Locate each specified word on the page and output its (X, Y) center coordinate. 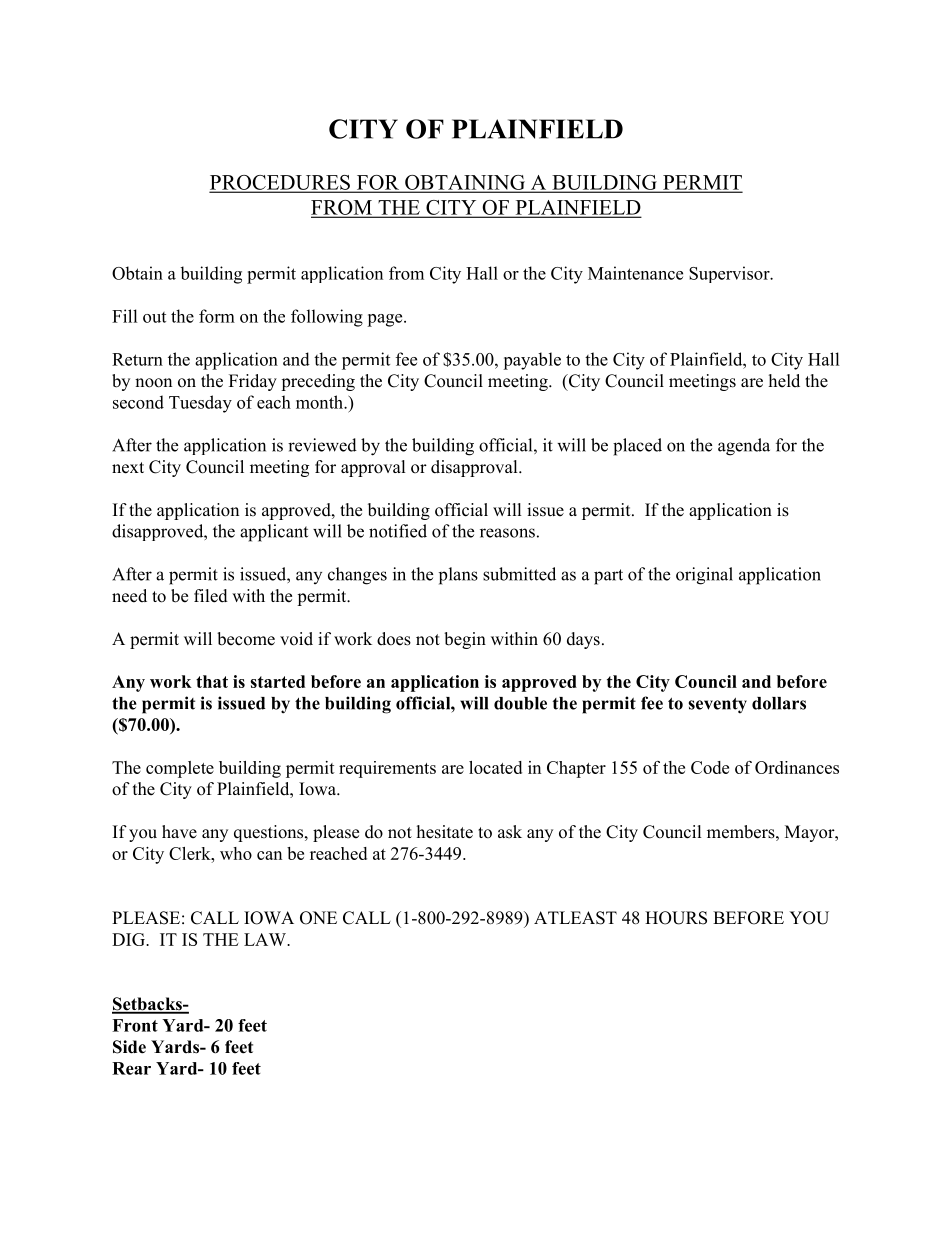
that (212, 681)
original (704, 576)
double (520, 703)
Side (129, 1047)
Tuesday (200, 404)
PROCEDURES (281, 183)
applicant (274, 533)
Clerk (191, 853)
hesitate (445, 832)
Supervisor (730, 274)
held (784, 381)
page (386, 320)
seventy (718, 706)
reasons (507, 533)
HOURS (676, 918)
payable (532, 361)
